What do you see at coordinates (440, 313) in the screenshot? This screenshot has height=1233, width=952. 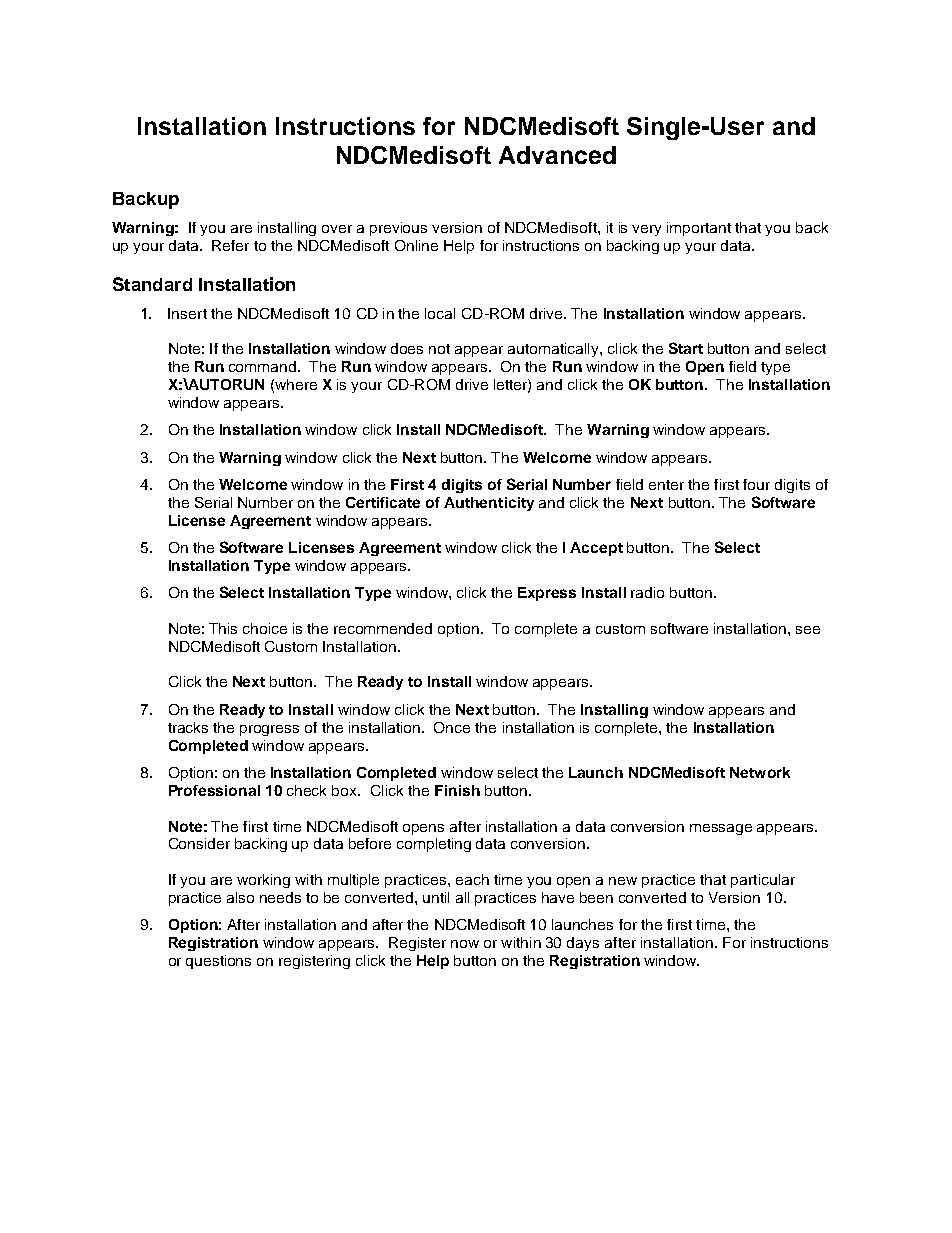 I see `local` at bounding box center [440, 313].
